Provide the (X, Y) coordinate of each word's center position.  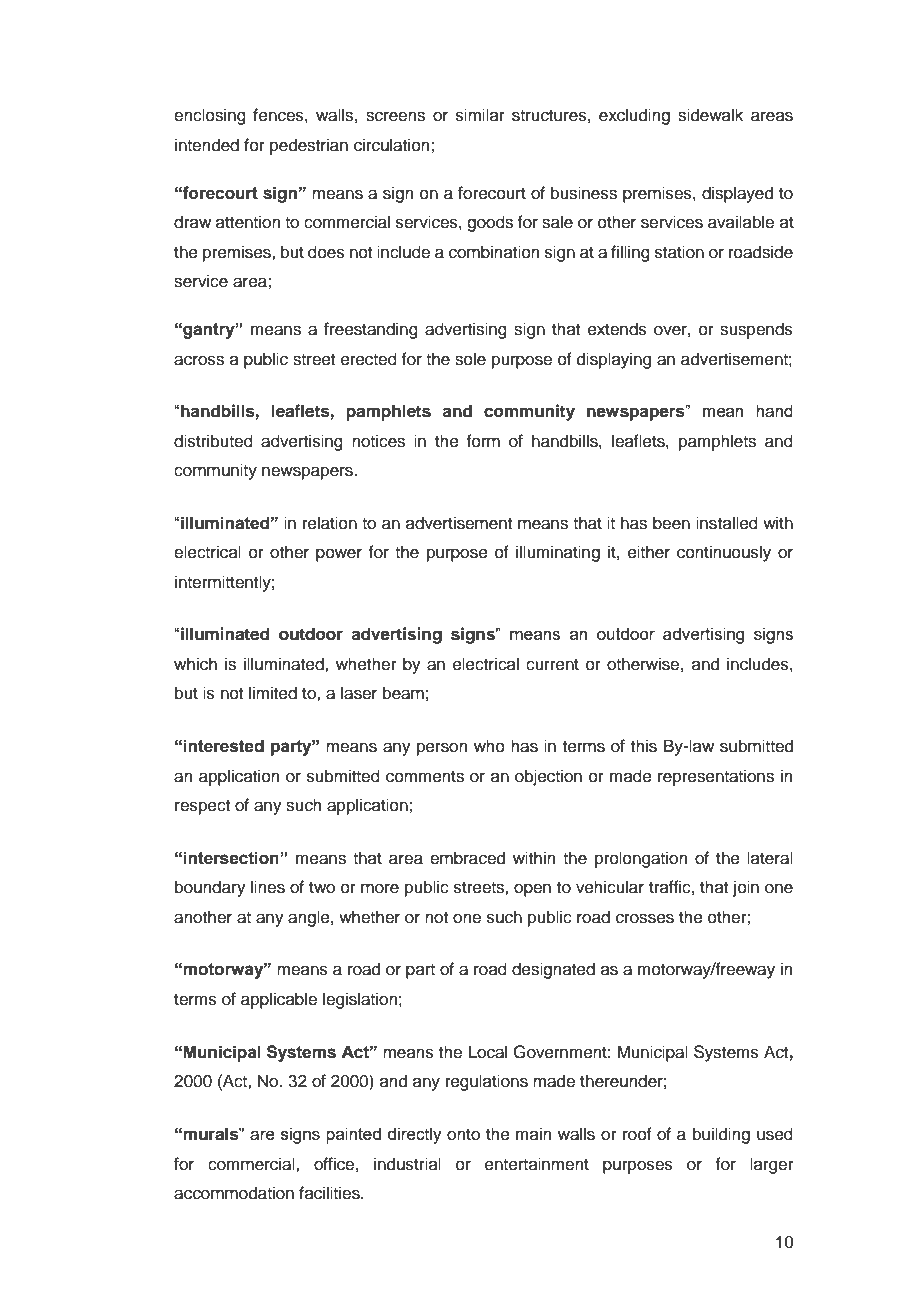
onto (463, 1135)
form (483, 441)
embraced (467, 858)
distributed (213, 441)
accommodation (234, 1193)
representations (716, 777)
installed (727, 523)
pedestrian (309, 146)
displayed (737, 194)
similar (480, 115)
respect (202, 807)
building (721, 1135)
